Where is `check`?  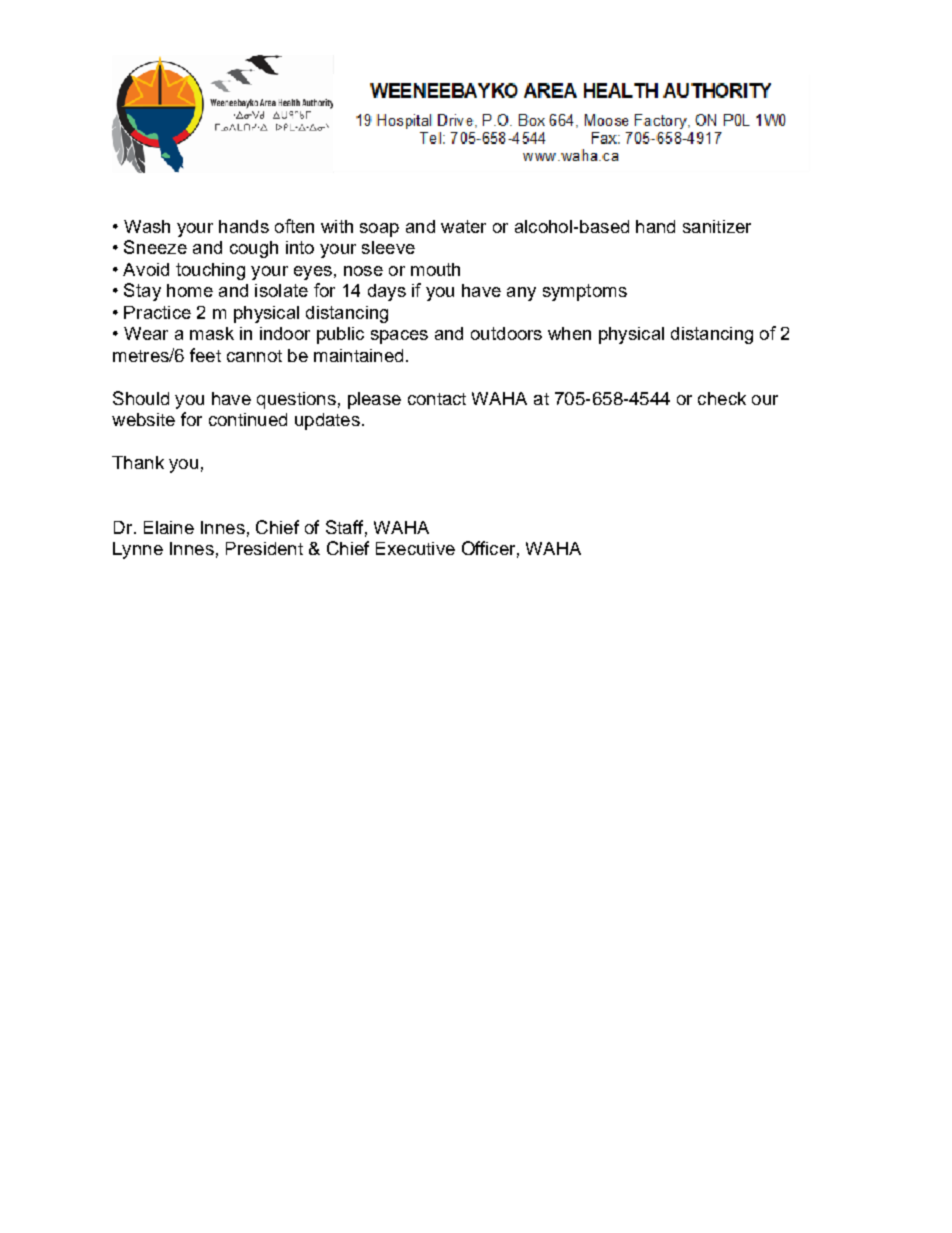
check is located at coordinates (722, 398).
